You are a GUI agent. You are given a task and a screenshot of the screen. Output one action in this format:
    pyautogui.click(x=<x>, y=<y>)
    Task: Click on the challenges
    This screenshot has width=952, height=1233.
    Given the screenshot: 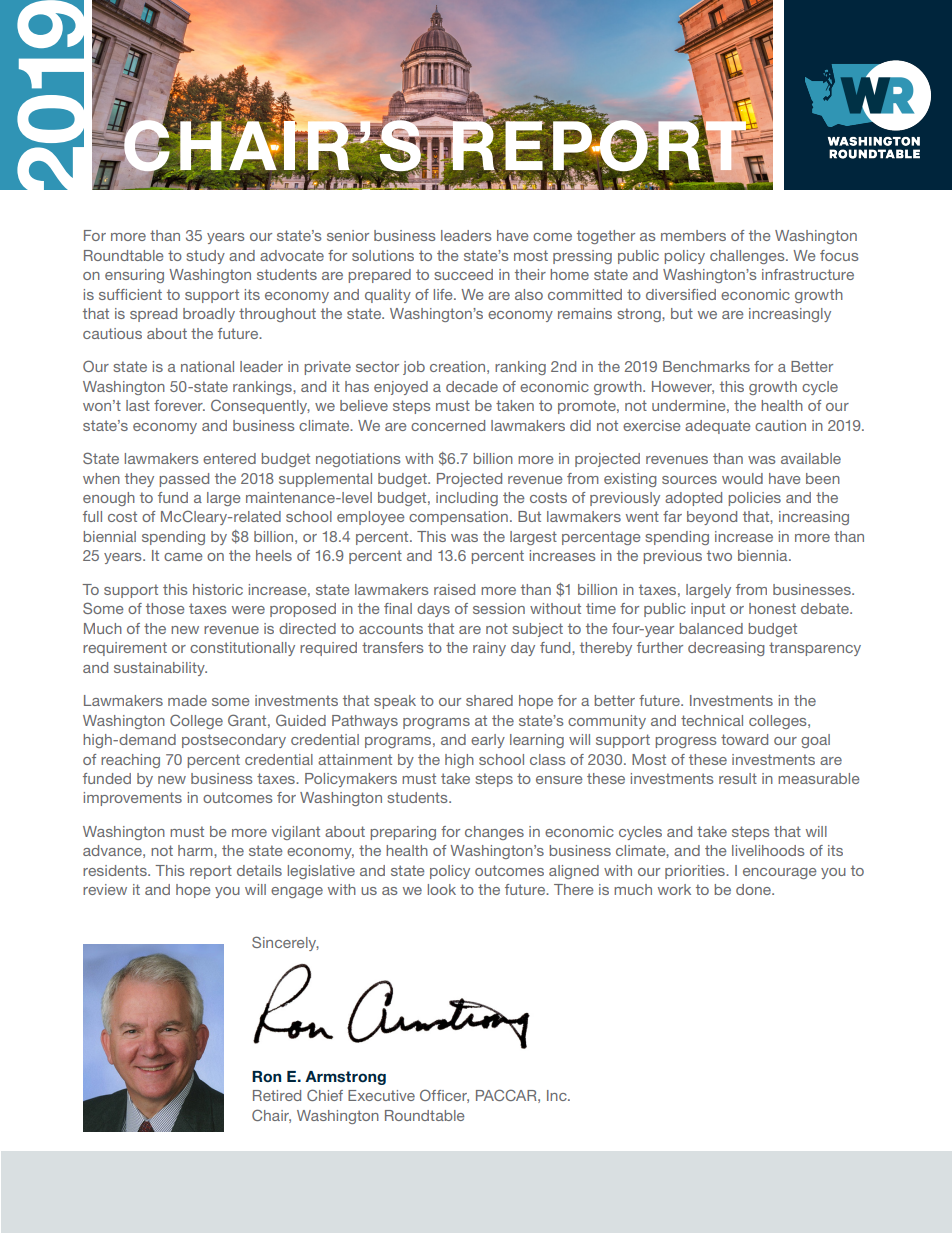 What is the action you would take?
    pyautogui.click(x=748, y=257)
